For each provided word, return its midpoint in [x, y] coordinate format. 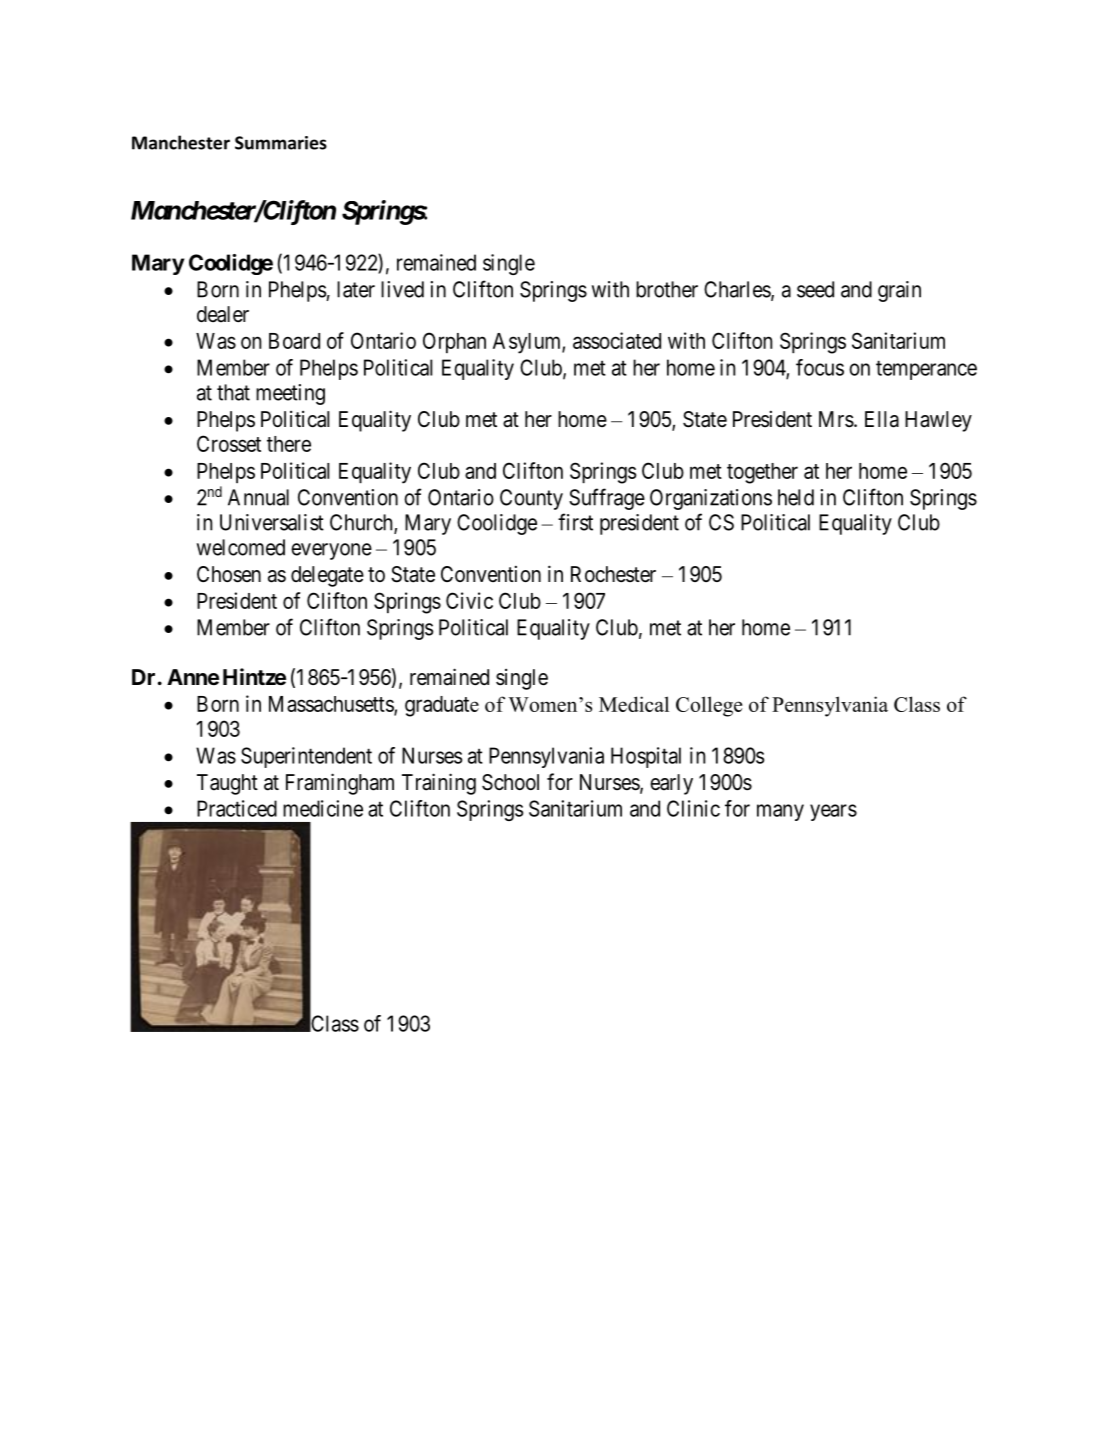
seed [815, 289]
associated [617, 340]
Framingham [340, 784]
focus [820, 367]
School [510, 782]
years [833, 812]
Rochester [613, 574]
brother [667, 289]
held [796, 497]
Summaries [281, 143]
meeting [290, 394]
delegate [327, 576]
